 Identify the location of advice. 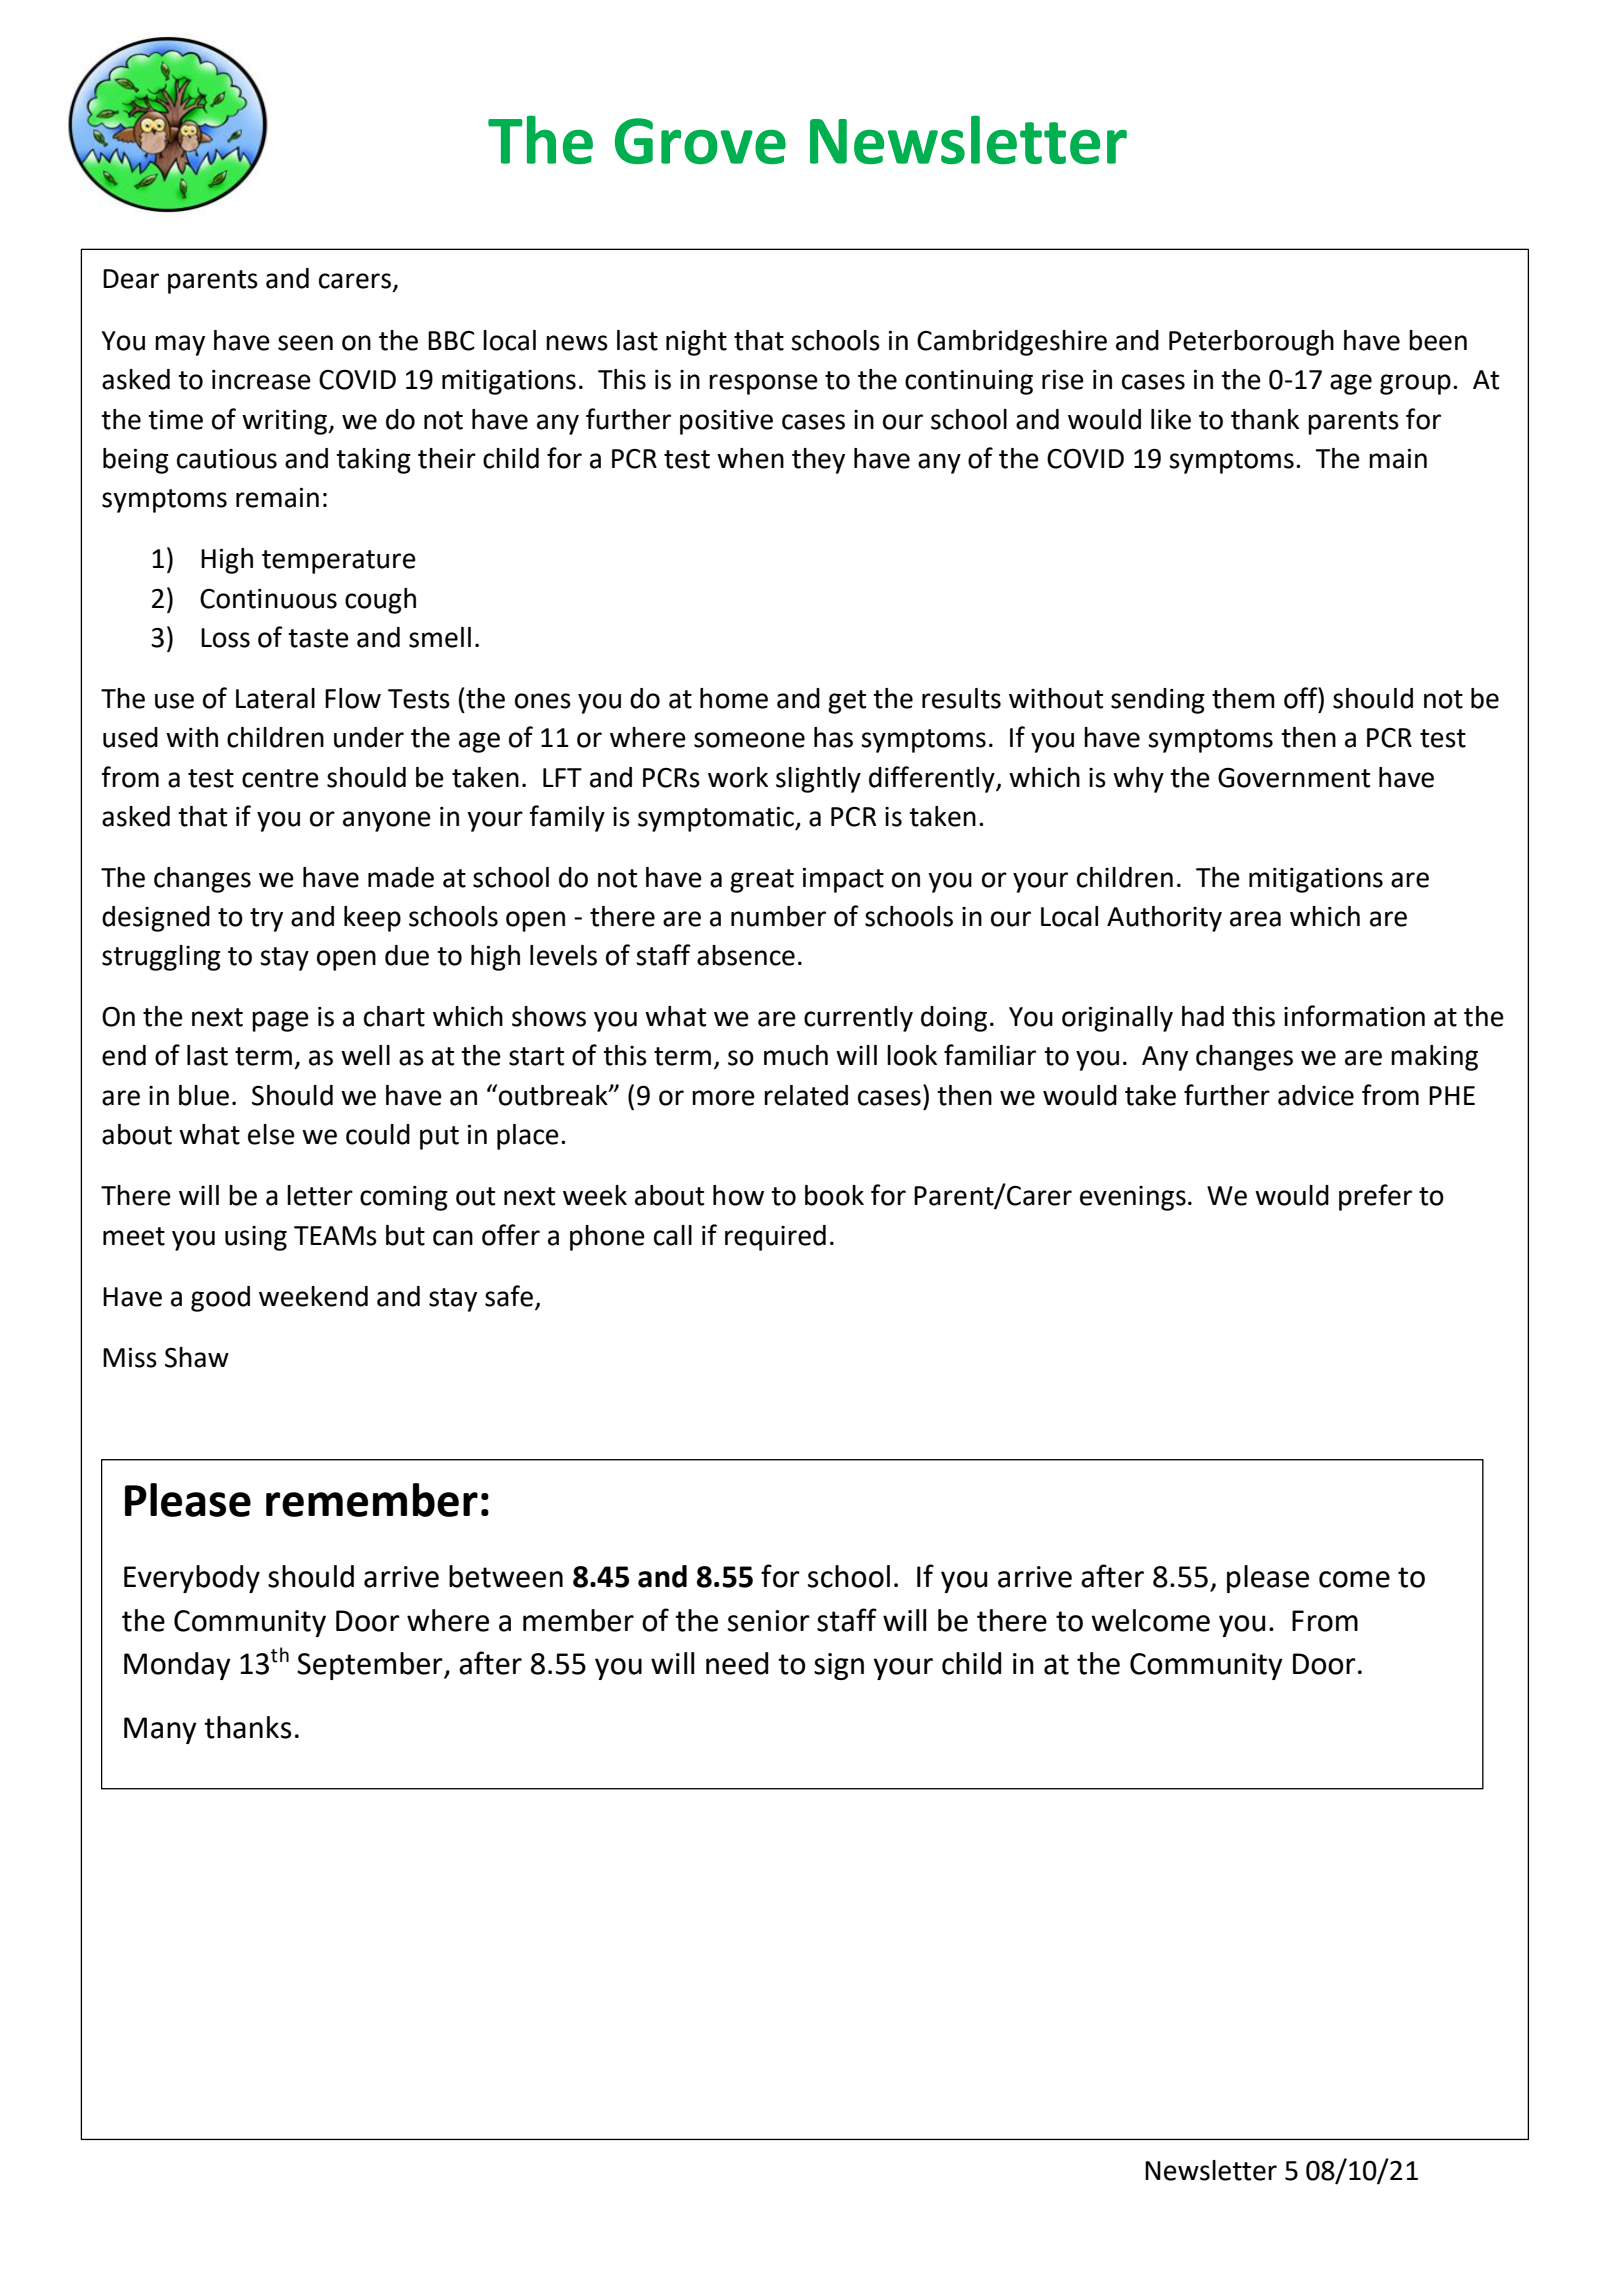
(1316, 1095).
